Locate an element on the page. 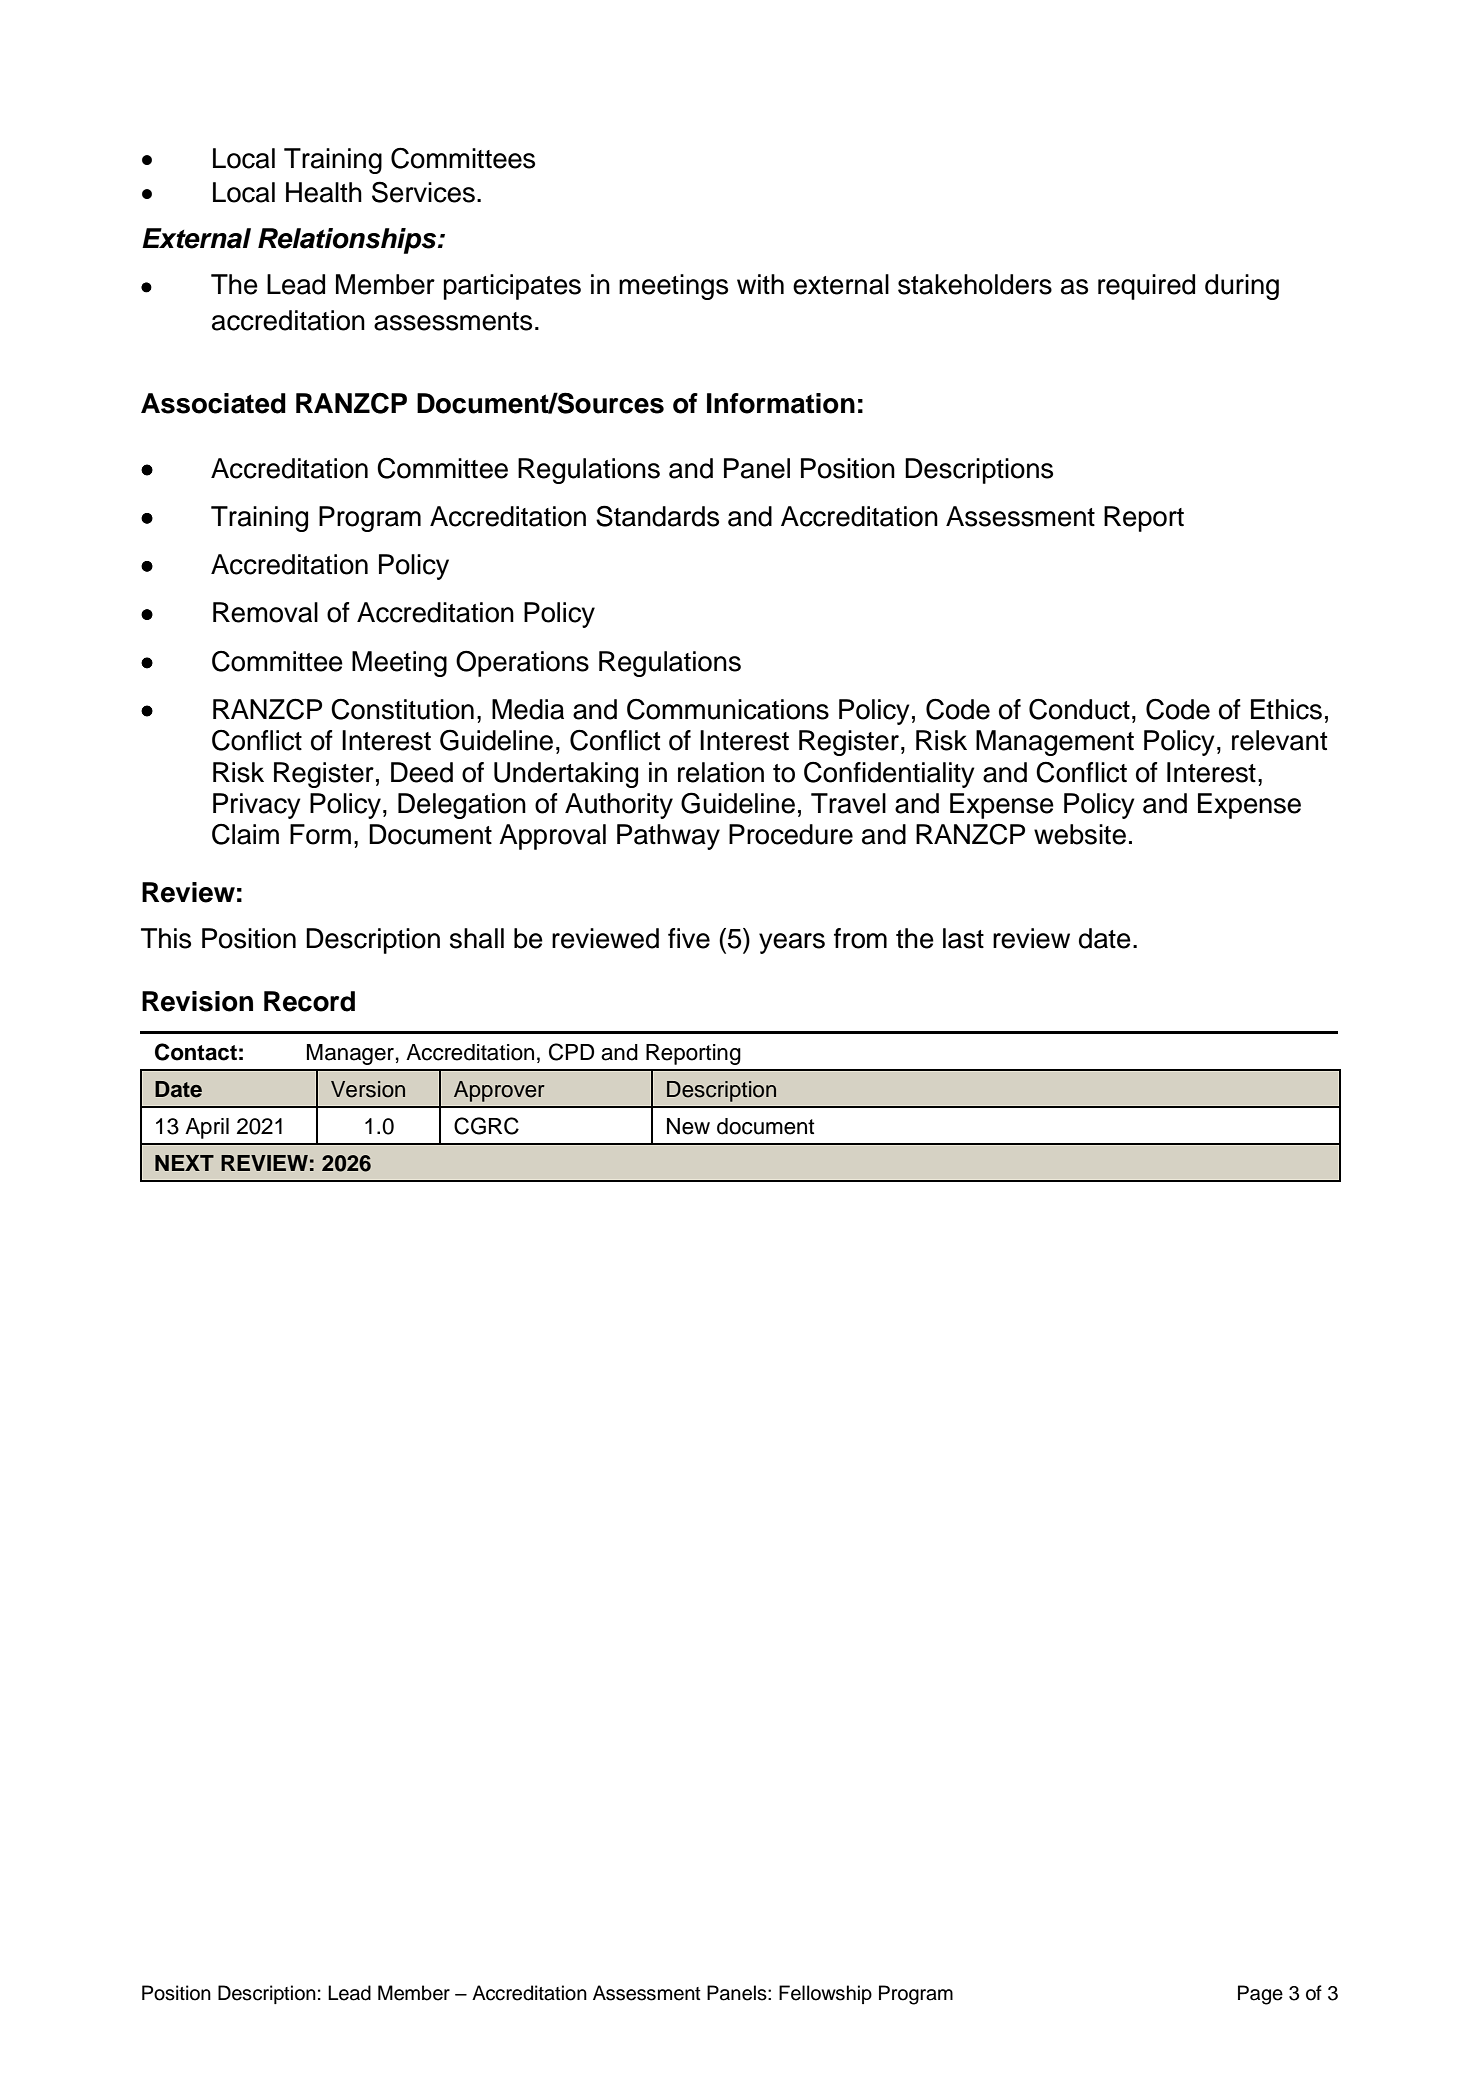 The height and width of the document is (2092, 1479). with is located at coordinates (760, 284).
